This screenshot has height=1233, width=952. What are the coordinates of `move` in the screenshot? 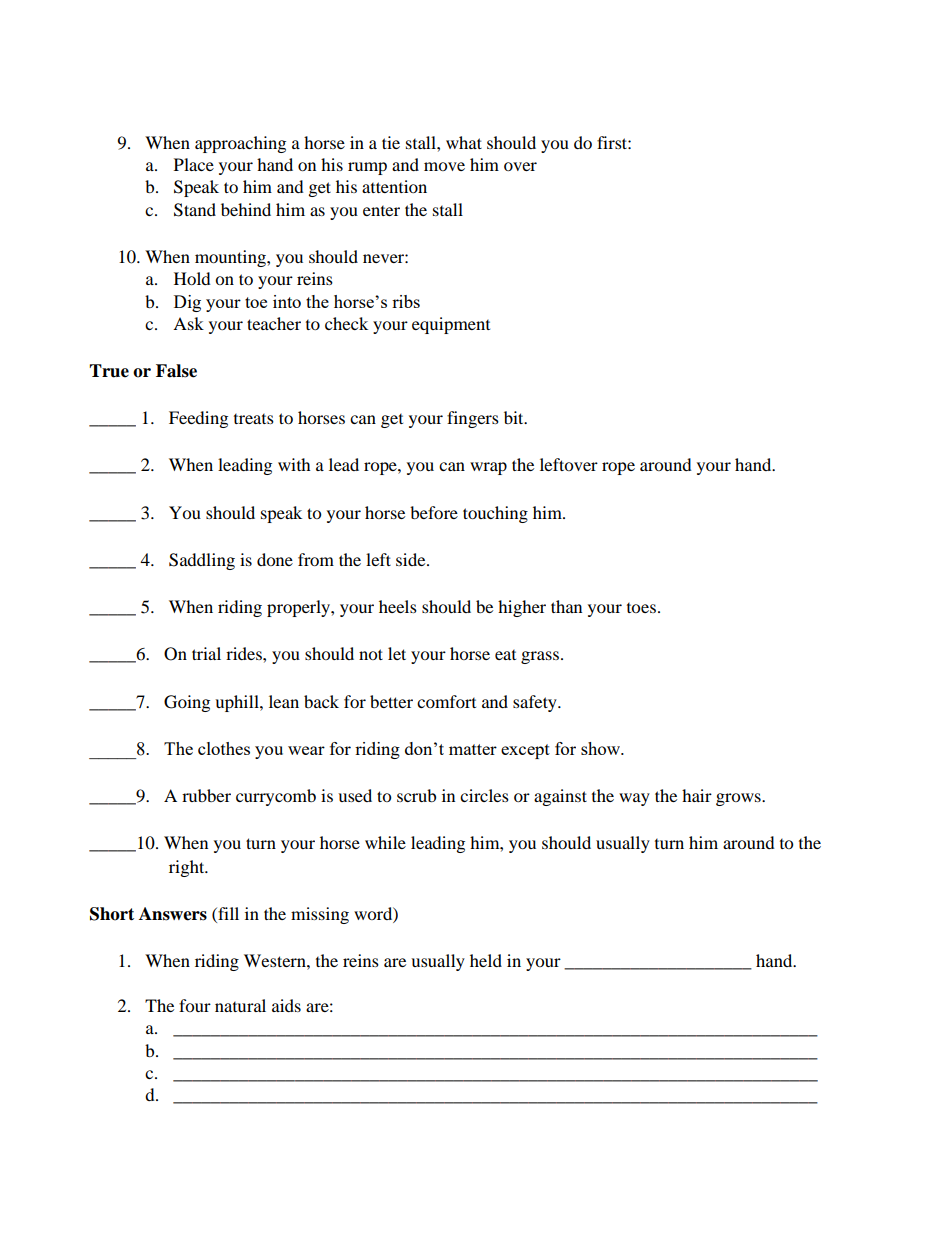 It's located at (444, 166).
